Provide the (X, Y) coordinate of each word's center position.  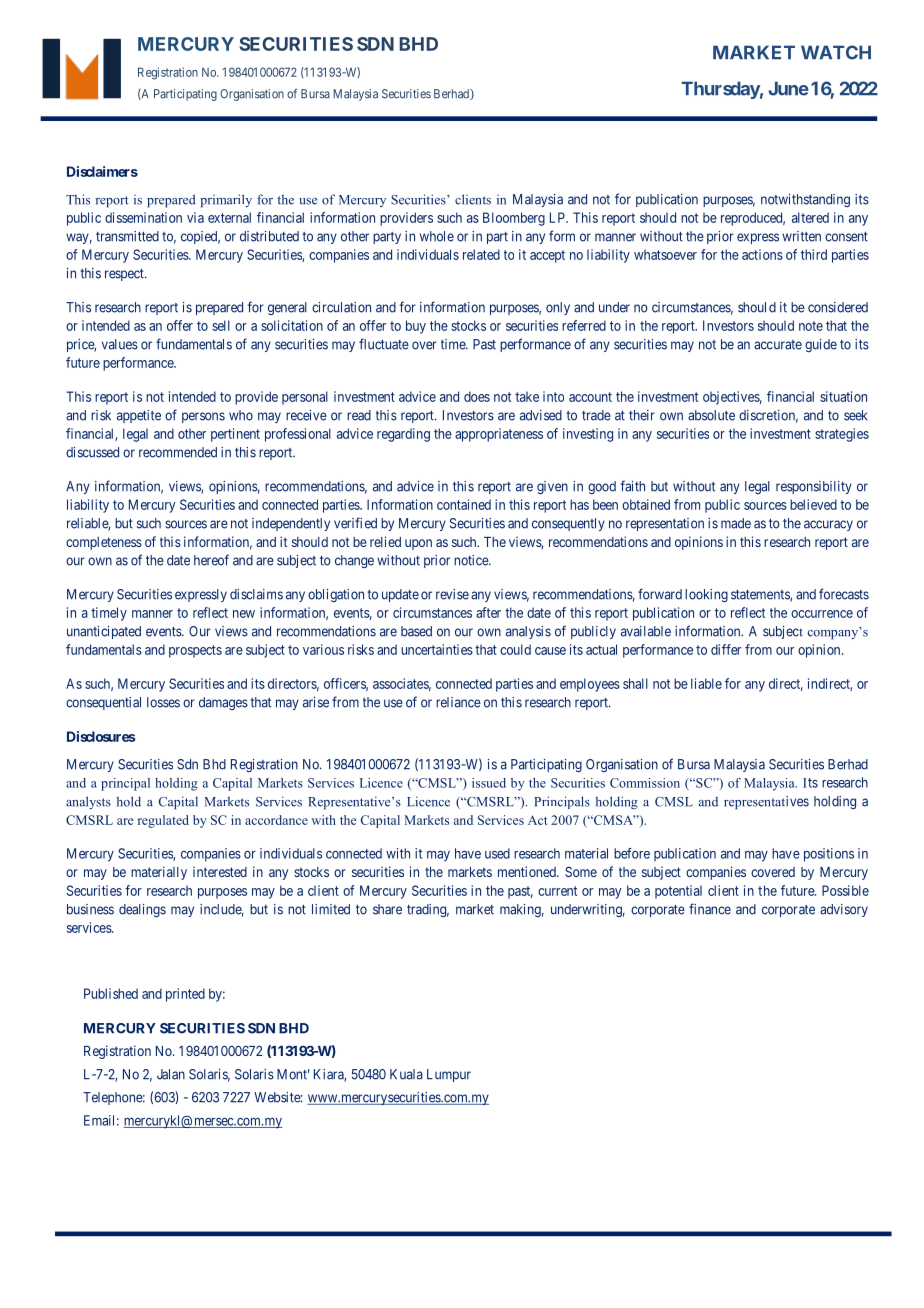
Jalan (171, 1074)
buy (416, 327)
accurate (778, 345)
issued (489, 783)
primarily (226, 201)
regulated (163, 821)
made (736, 523)
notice (472, 560)
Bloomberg (514, 219)
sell (221, 325)
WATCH (836, 52)
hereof (211, 560)
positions (829, 855)
